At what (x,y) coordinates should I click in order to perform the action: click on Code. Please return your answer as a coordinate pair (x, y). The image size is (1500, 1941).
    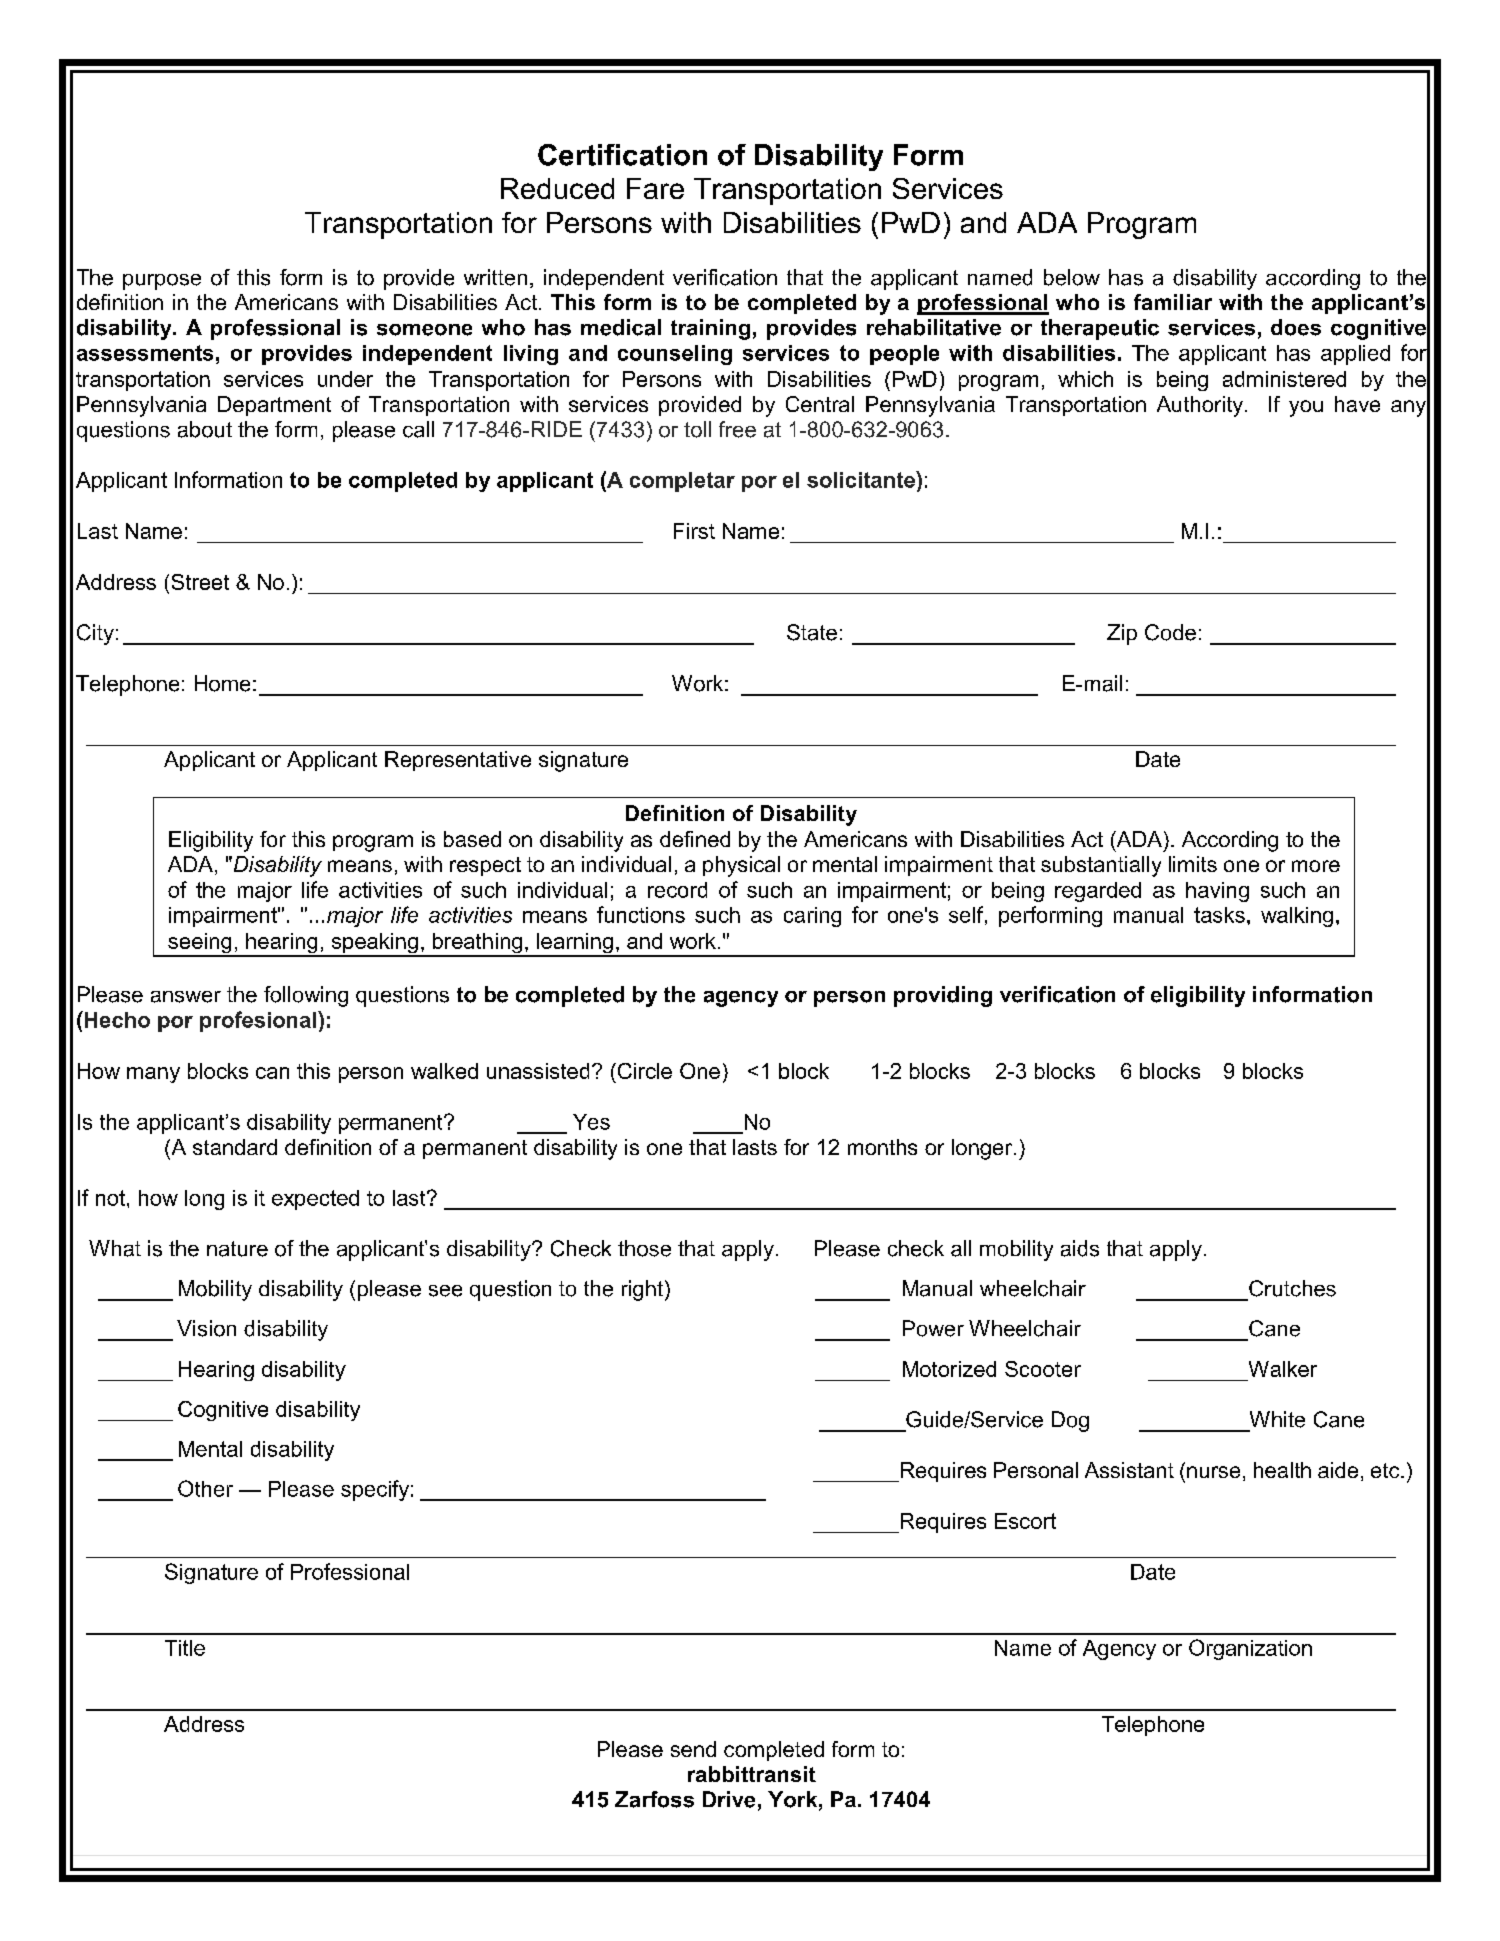
    Looking at the image, I should click on (1170, 632).
